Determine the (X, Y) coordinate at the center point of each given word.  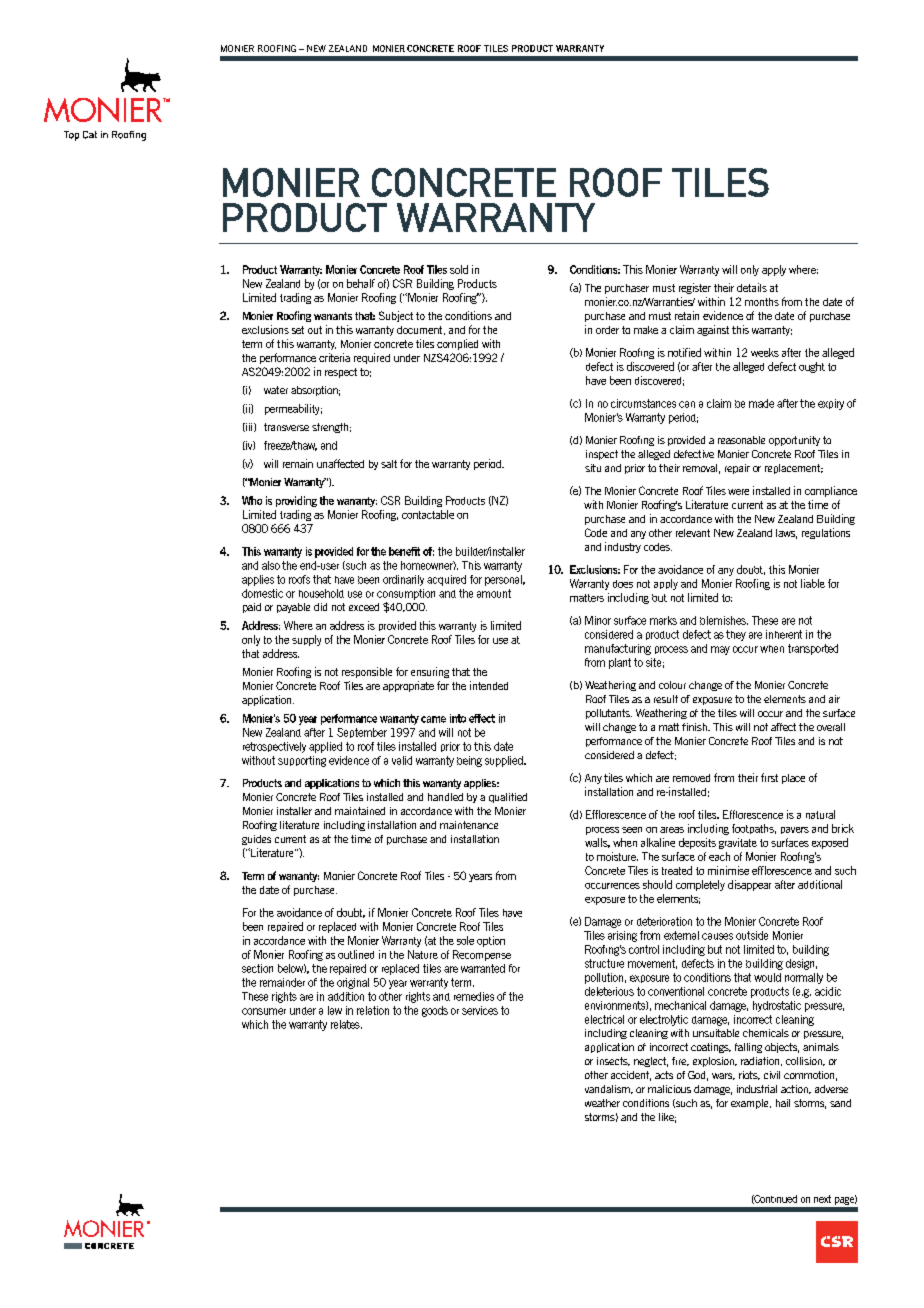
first (769, 777)
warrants (333, 316)
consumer (264, 1011)
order (607, 330)
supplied (505, 761)
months (762, 302)
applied (325, 747)
